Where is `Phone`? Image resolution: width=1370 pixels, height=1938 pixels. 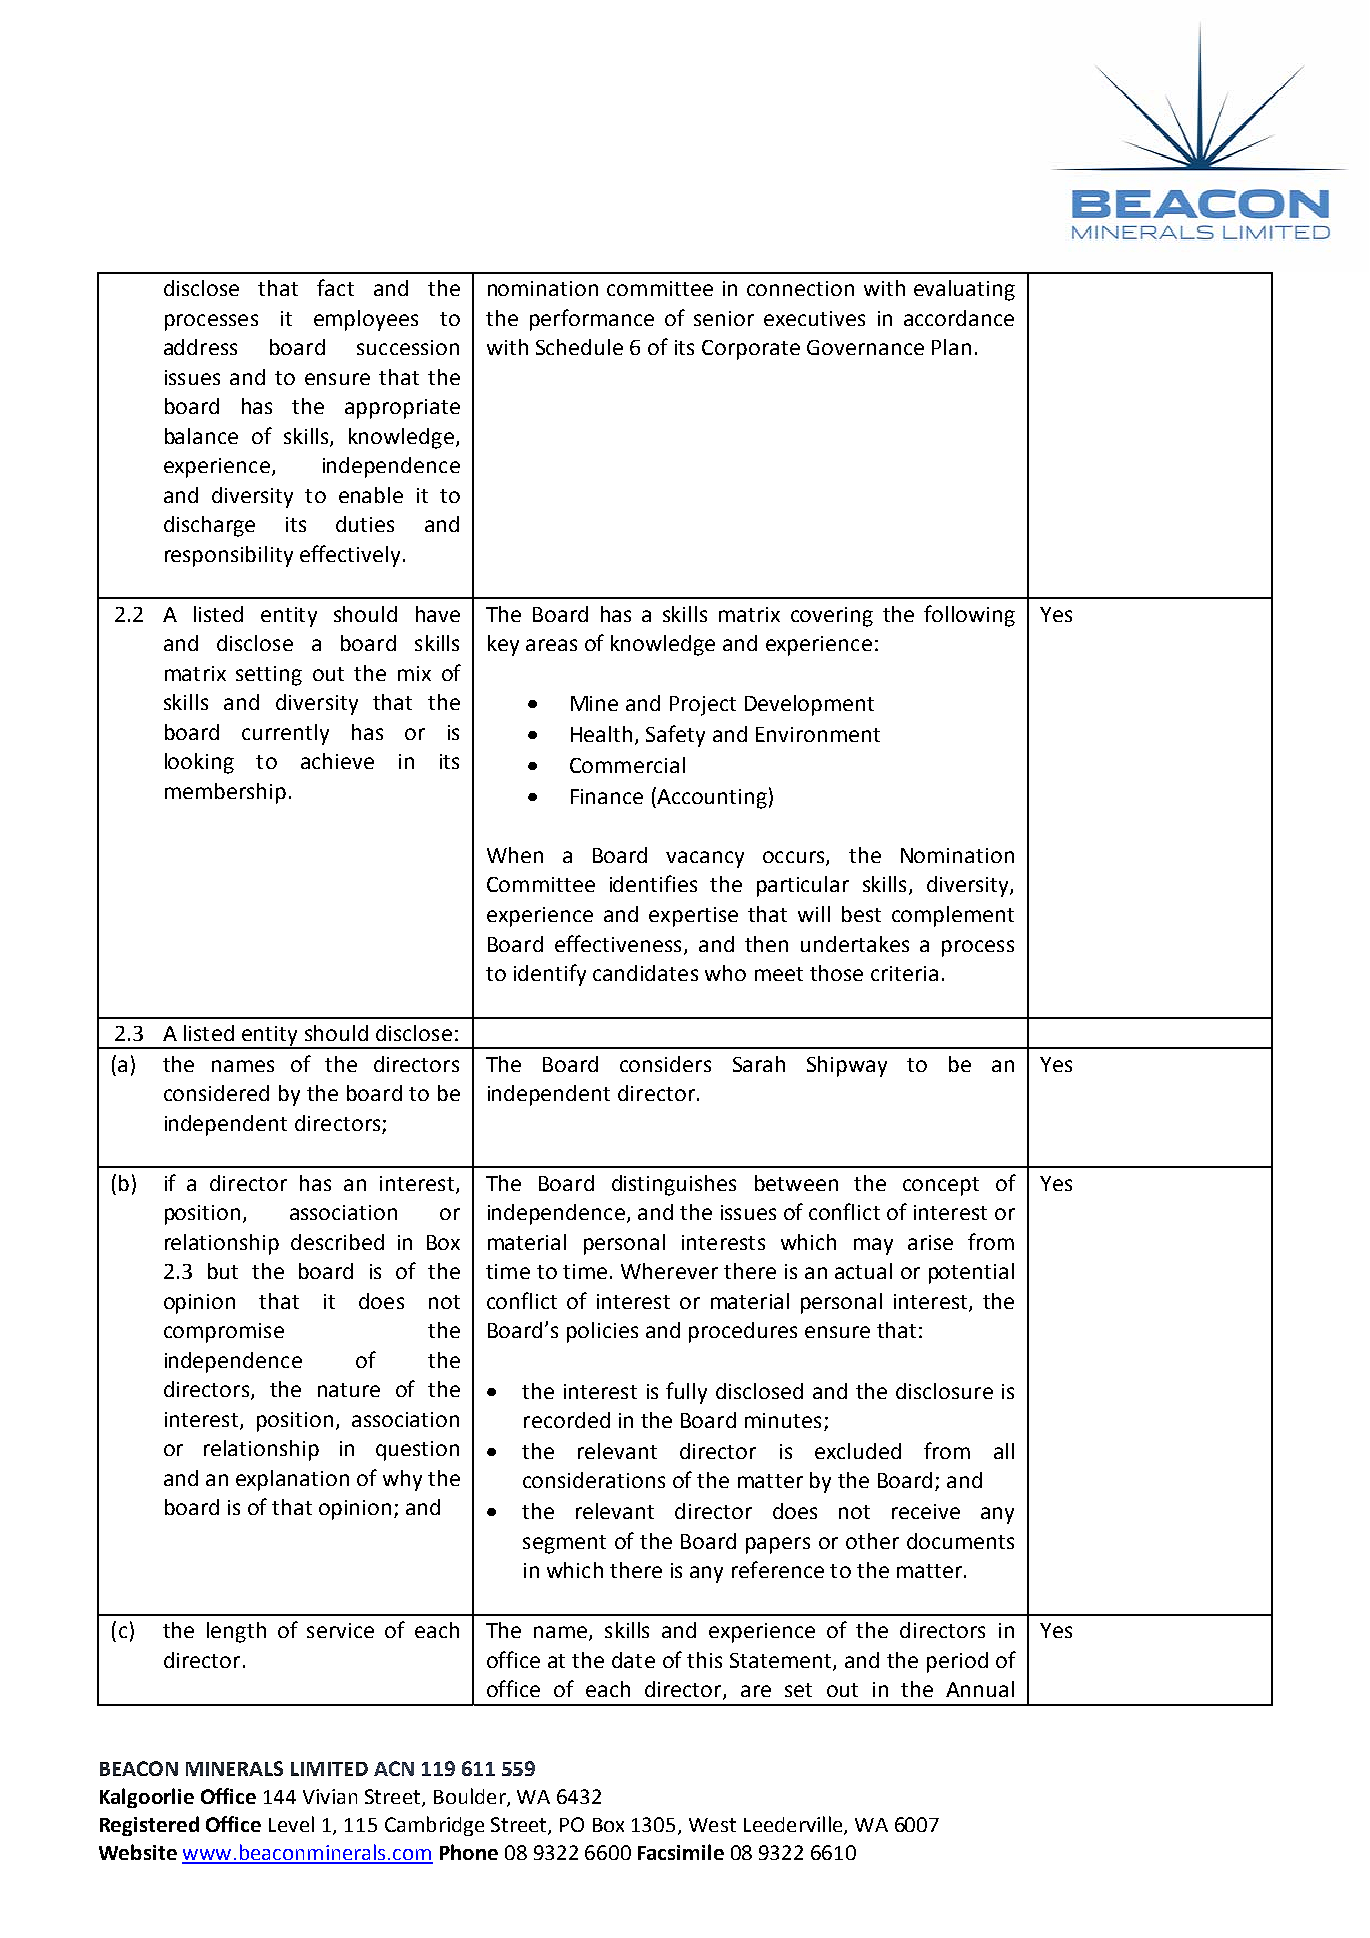
Phone is located at coordinates (469, 1852).
